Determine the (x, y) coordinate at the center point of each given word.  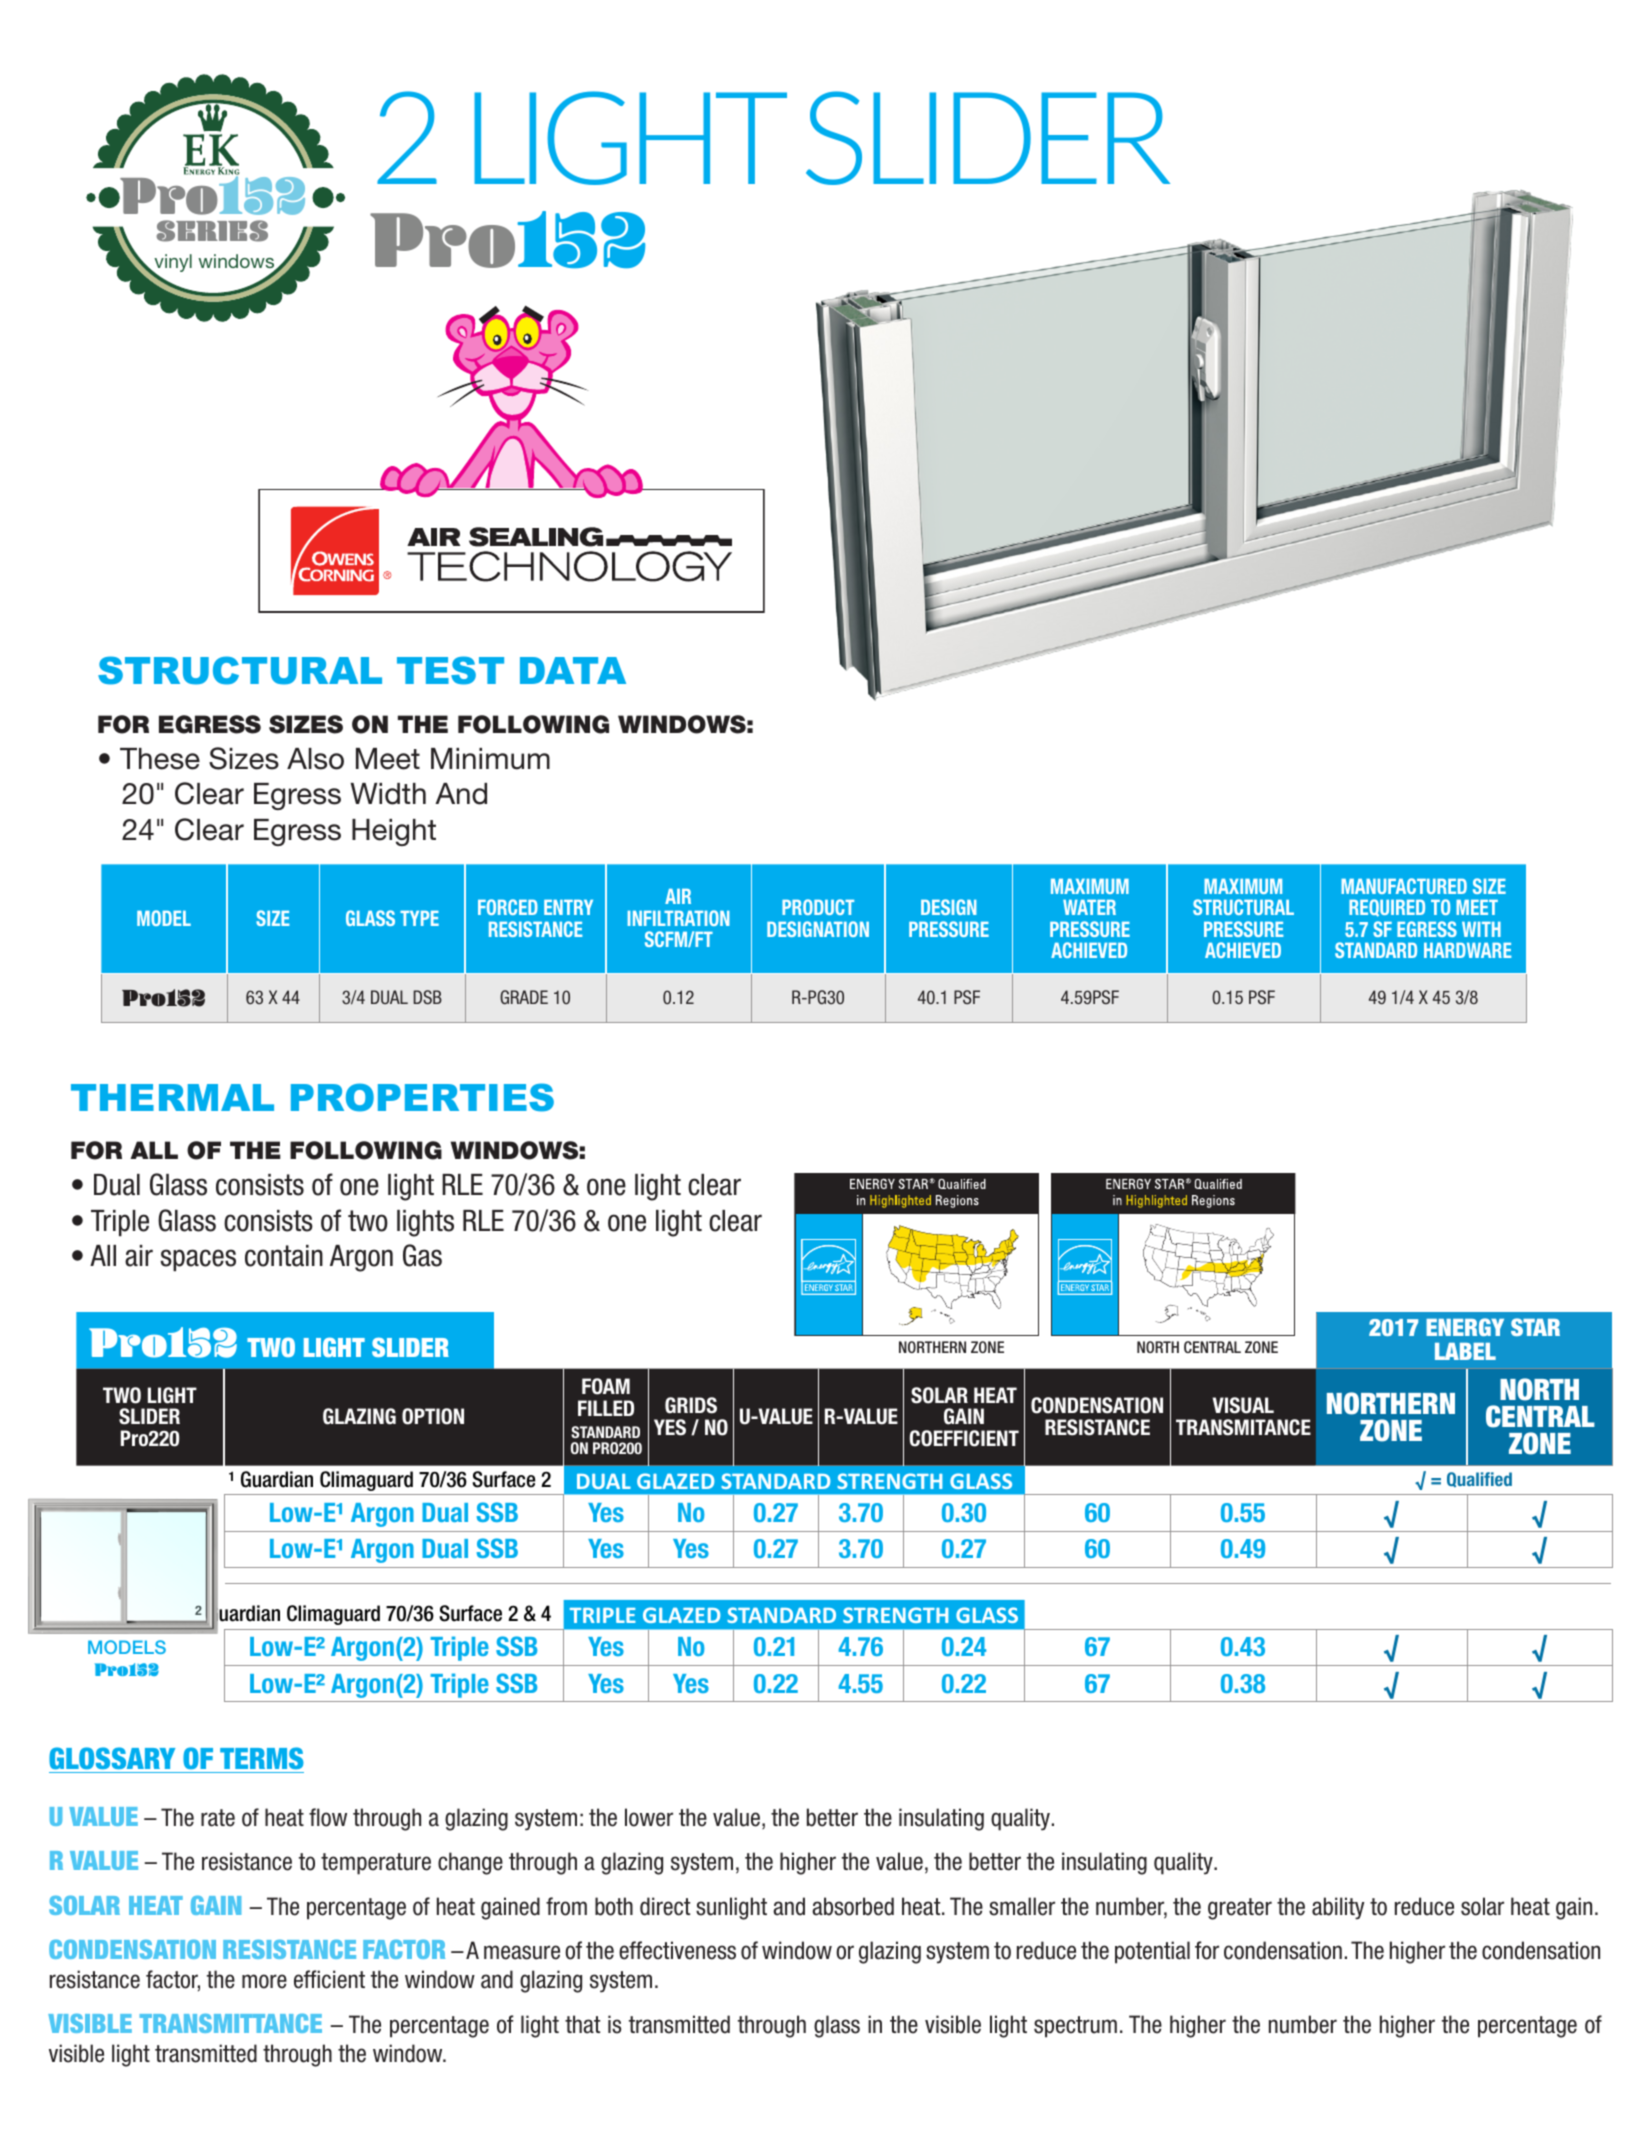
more (264, 1981)
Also (315, 759)
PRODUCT (818, 907)
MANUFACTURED (1404, 886)
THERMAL (172, 1097)
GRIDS (691, 1405)
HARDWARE (1467, 950)
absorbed (853, 1906)
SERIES (212, 231)
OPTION (433, 1416)
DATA (573, 670)
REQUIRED (1387, 908)
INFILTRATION (679, 918)
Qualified (1479, 1479)
